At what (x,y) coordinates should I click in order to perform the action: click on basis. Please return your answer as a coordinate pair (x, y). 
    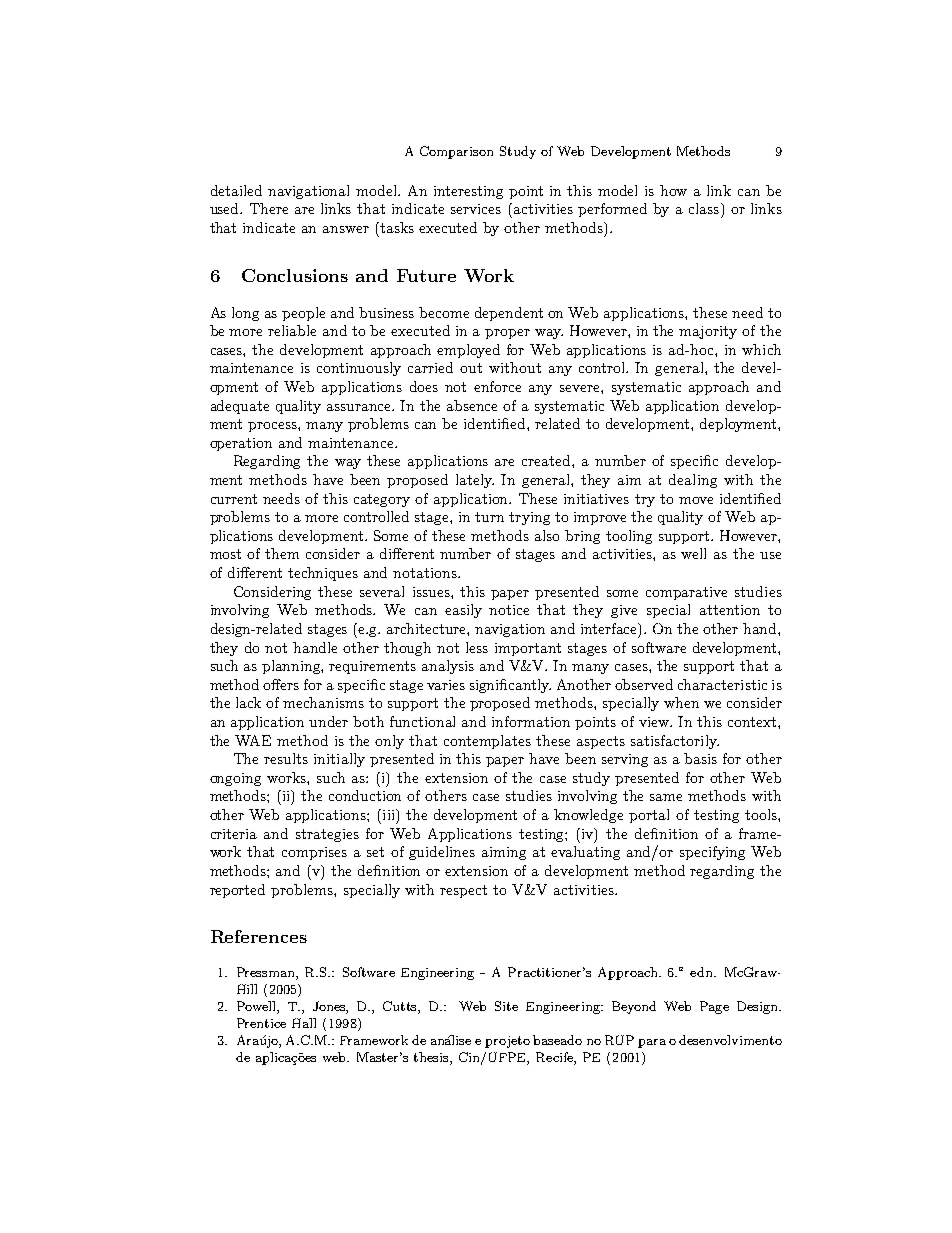
    Looking at the image, I should click on (700, 758).
